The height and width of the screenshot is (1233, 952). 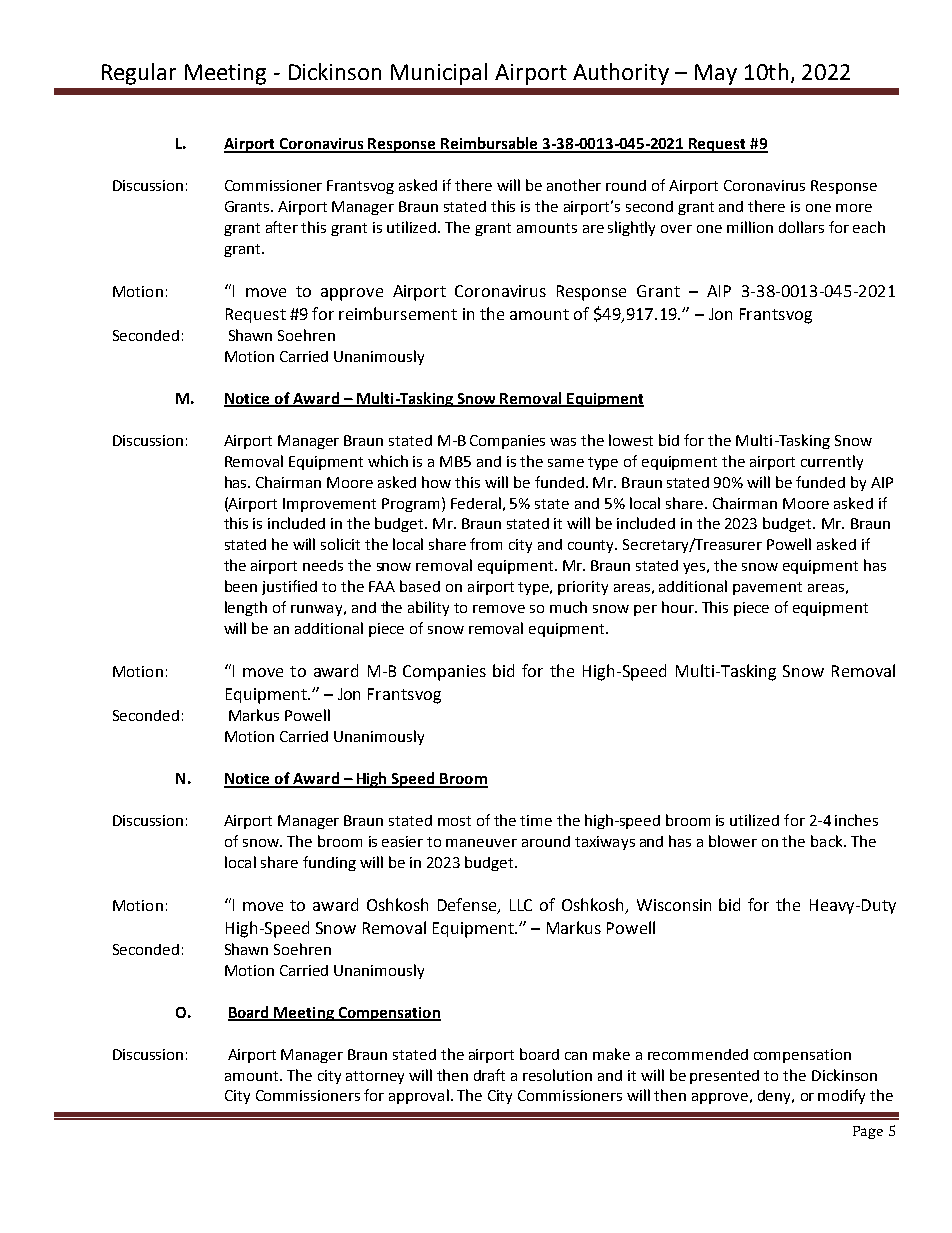 What do you see at coordinates (489, 1075) in the screenshot?
I see `draft` at bounding box center [489, 1075].
